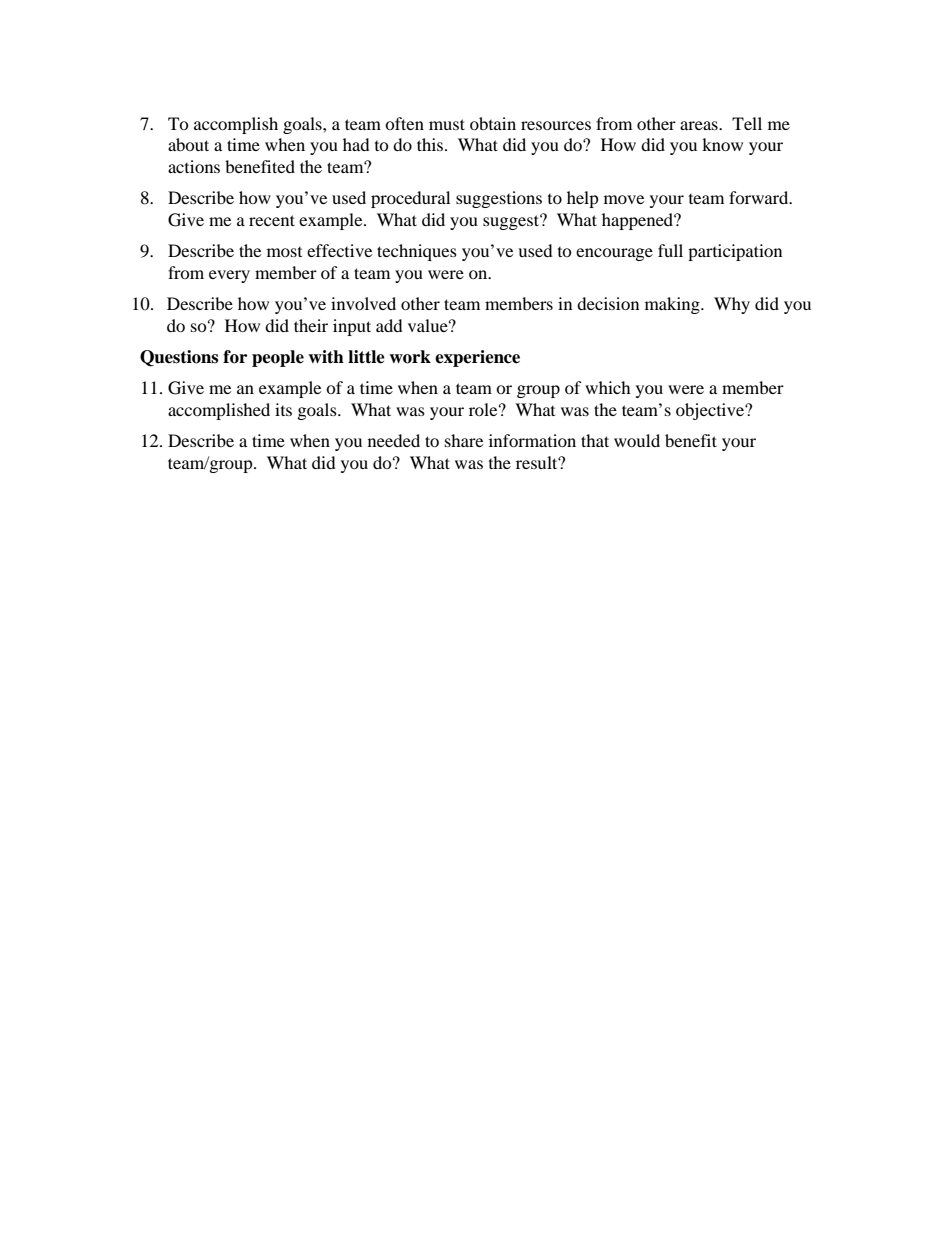  Describe the element at coordinates (283, 409) in the page. I see `its` at that location.
